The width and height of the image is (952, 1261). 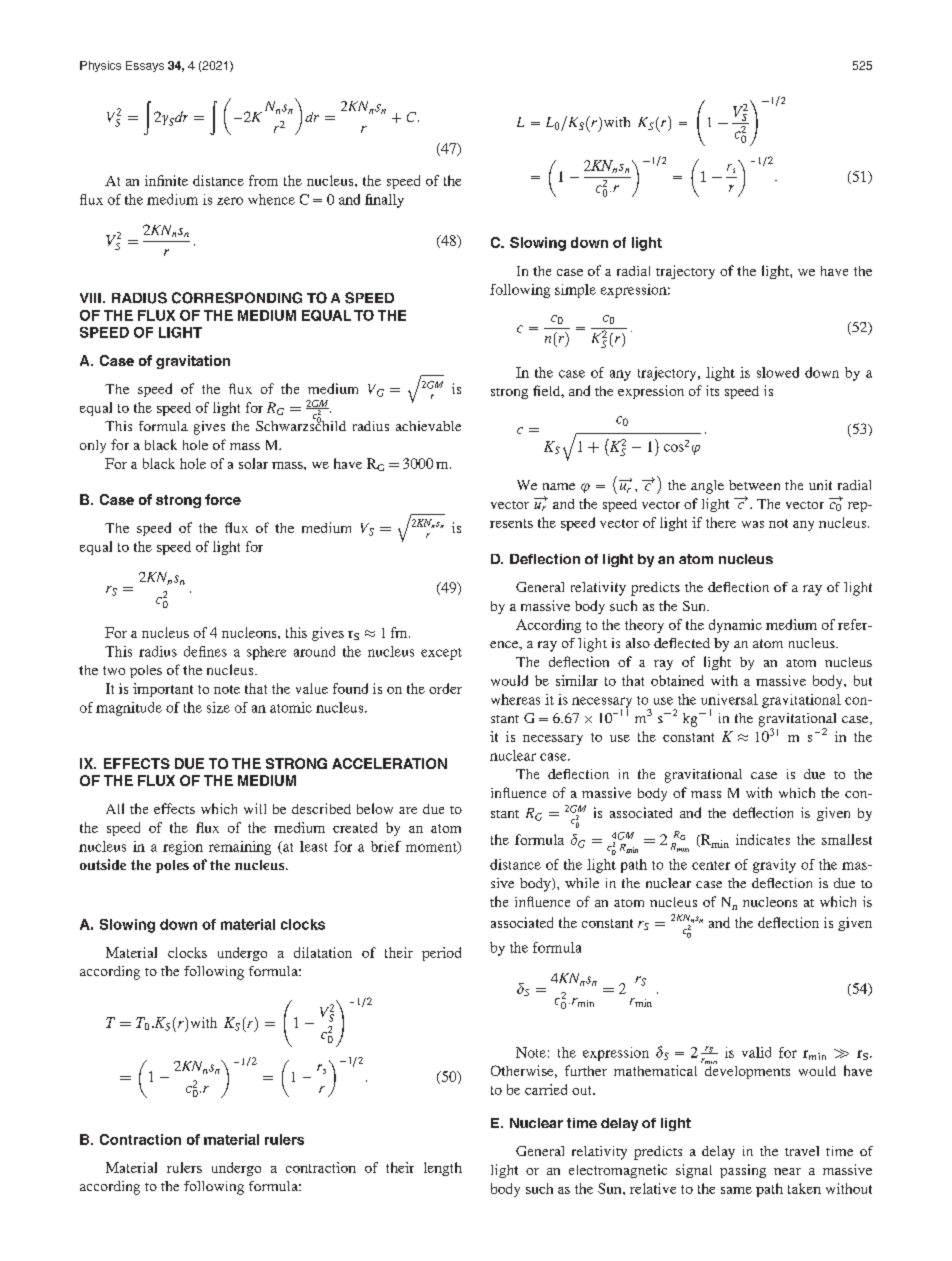 What do you see at coordinates (441, 654) in the image?
I see `except` at bounding box center [441, 654].
